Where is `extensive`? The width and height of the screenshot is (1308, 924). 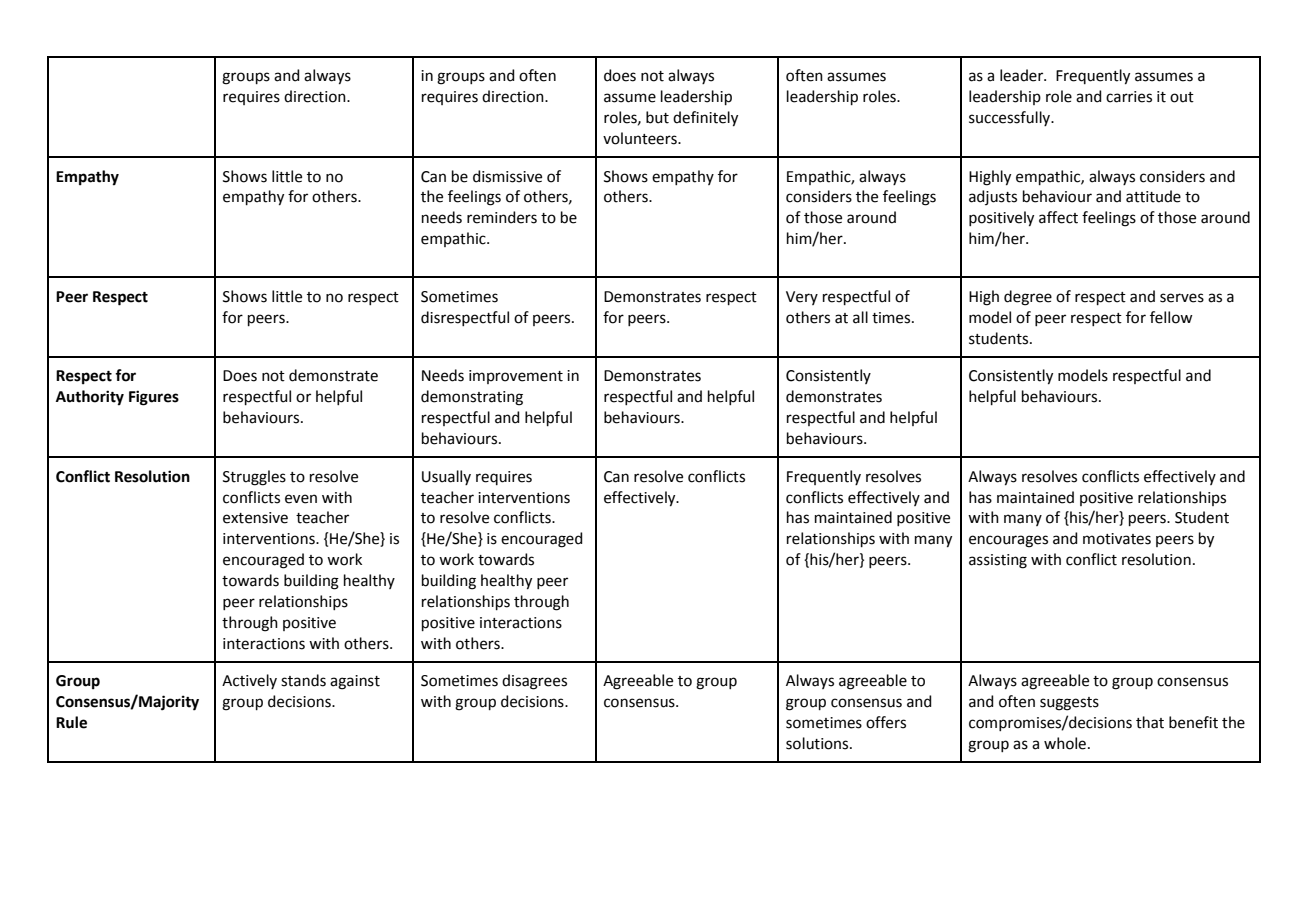 extensive is located at coordinates (255, 518).
